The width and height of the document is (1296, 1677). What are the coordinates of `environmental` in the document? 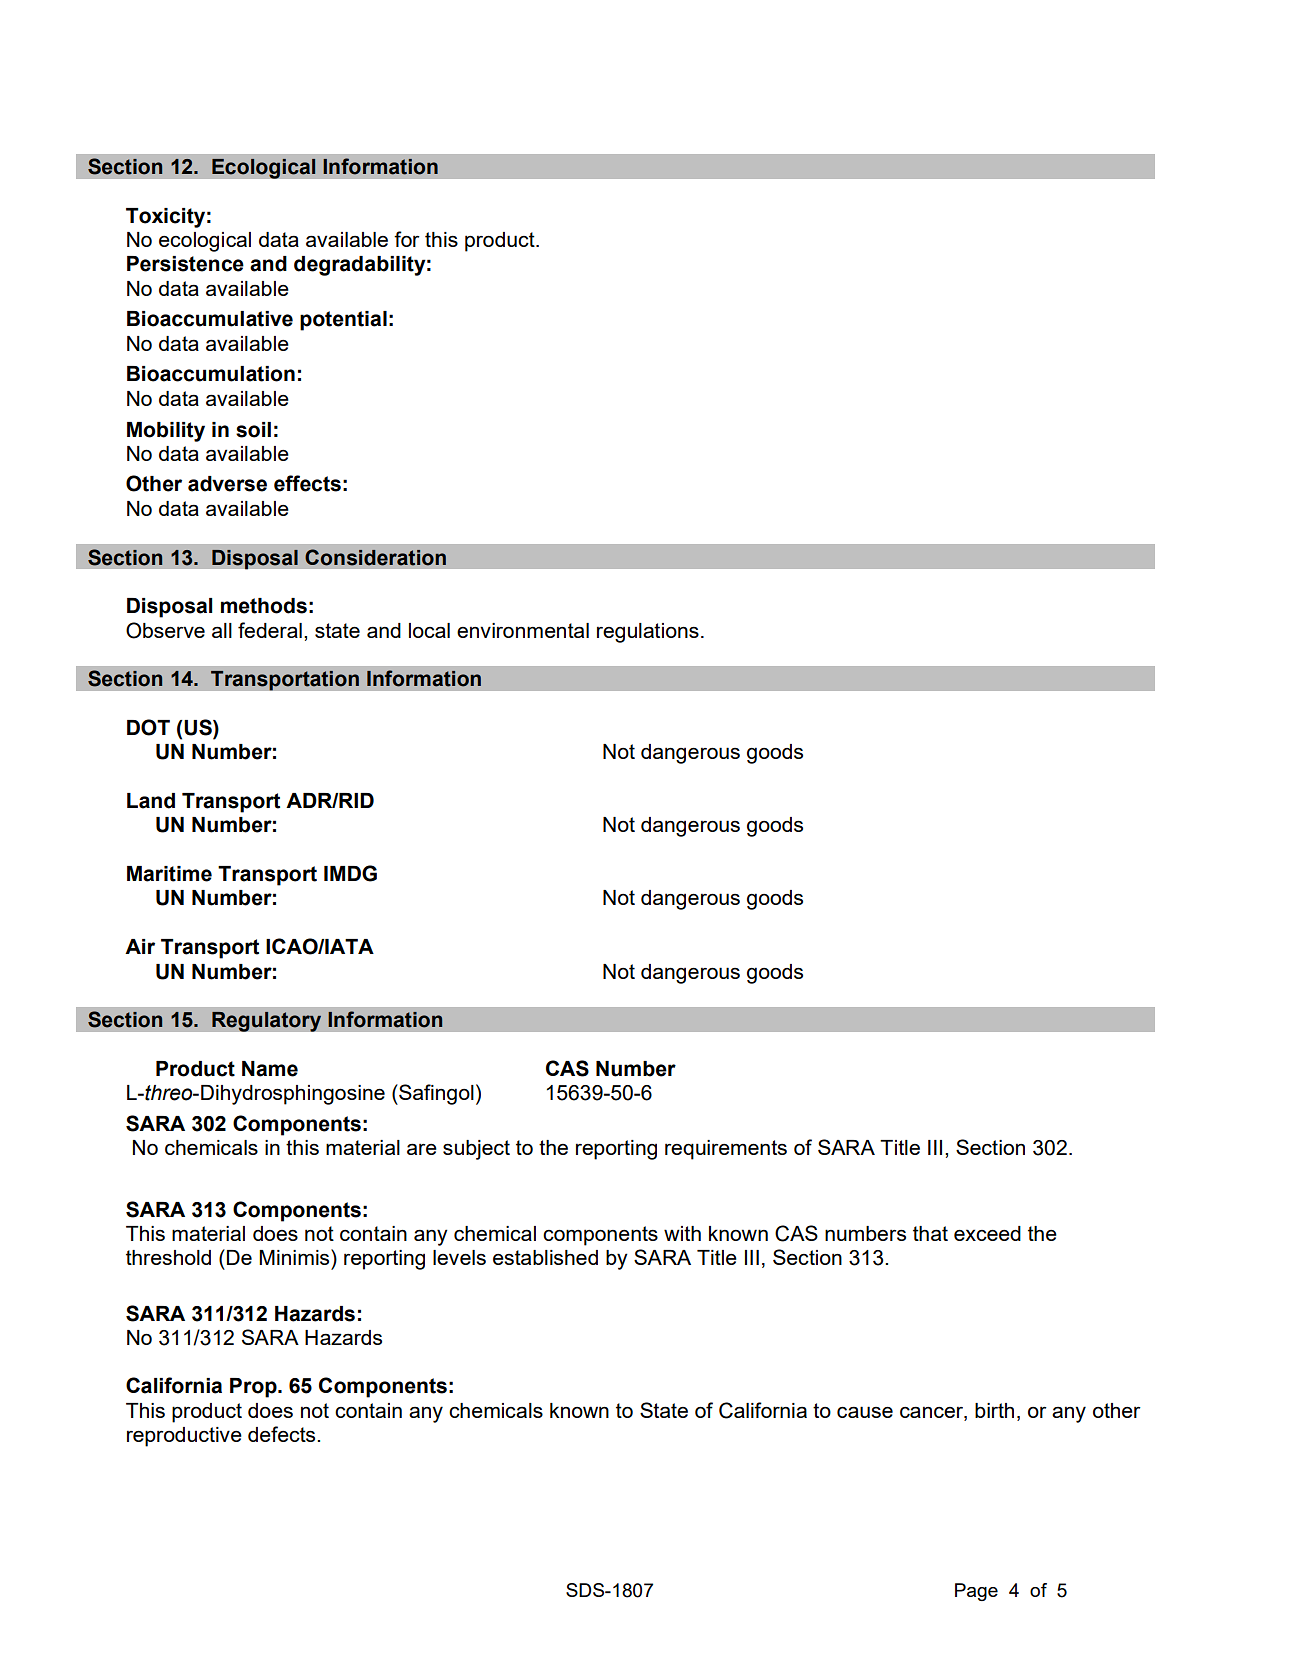 It's located at (523, 630).
